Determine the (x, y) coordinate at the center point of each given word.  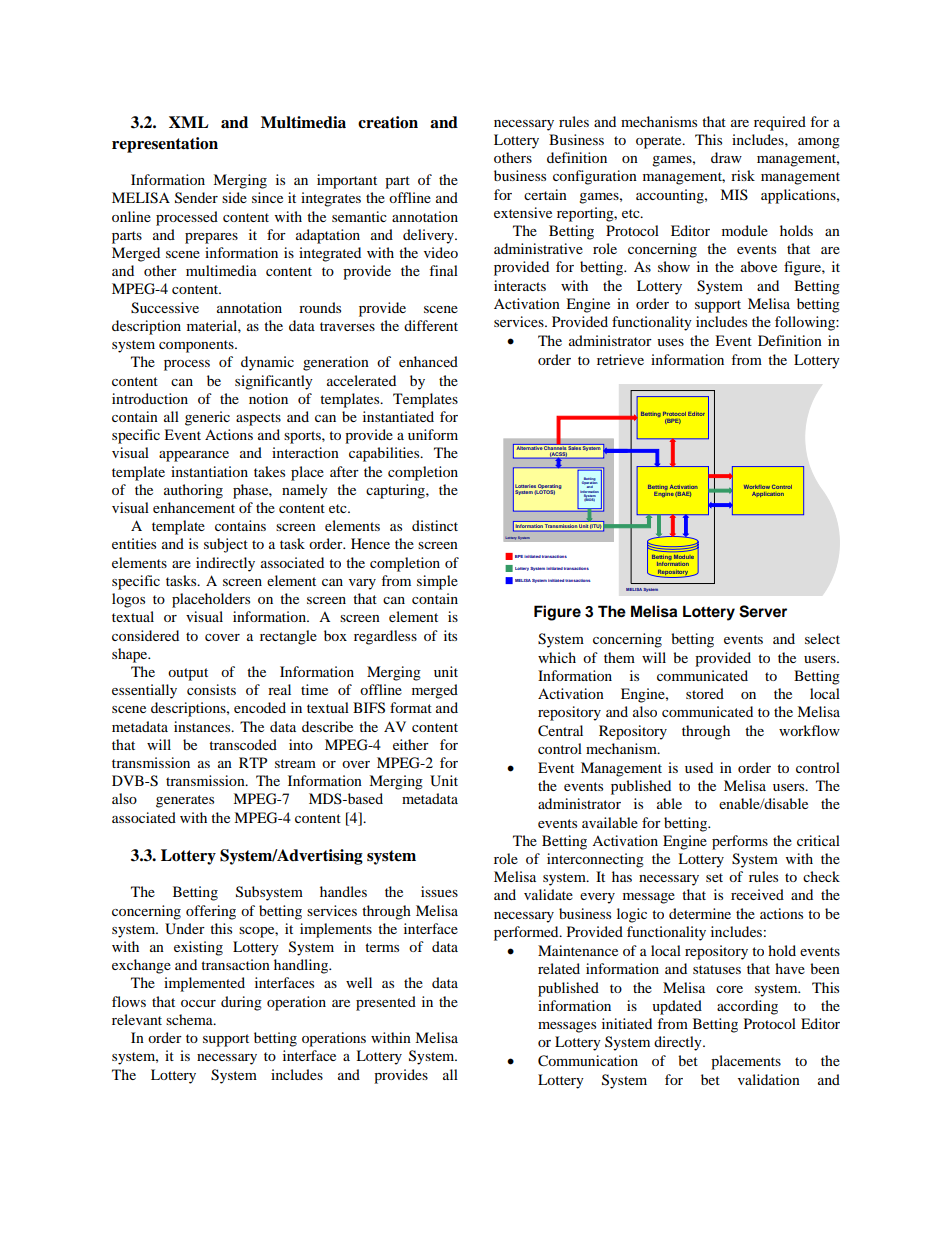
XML (189, 122)
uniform (433, 434)
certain (545, 194)
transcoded (243, 744)
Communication (588, 1061)
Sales (574, 447)
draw (726, 157)
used (699, 767)
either (411, 744)
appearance (194, 456)
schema (190, 1019)
